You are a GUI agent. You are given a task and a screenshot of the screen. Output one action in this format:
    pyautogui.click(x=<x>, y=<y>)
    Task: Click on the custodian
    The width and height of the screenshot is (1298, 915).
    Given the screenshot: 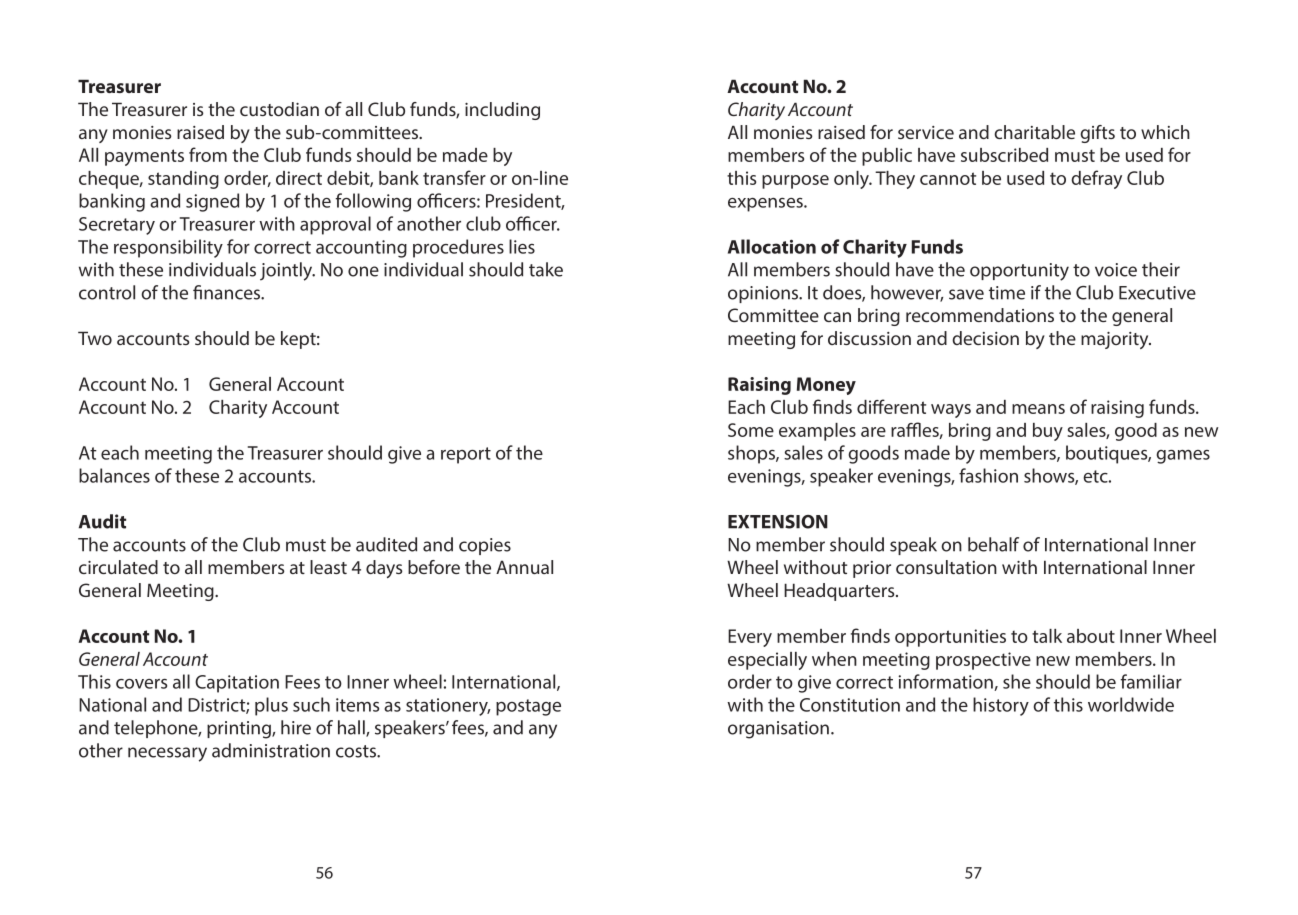 What is the action you would take?
    pyautogui.click(x=279, y=109)
